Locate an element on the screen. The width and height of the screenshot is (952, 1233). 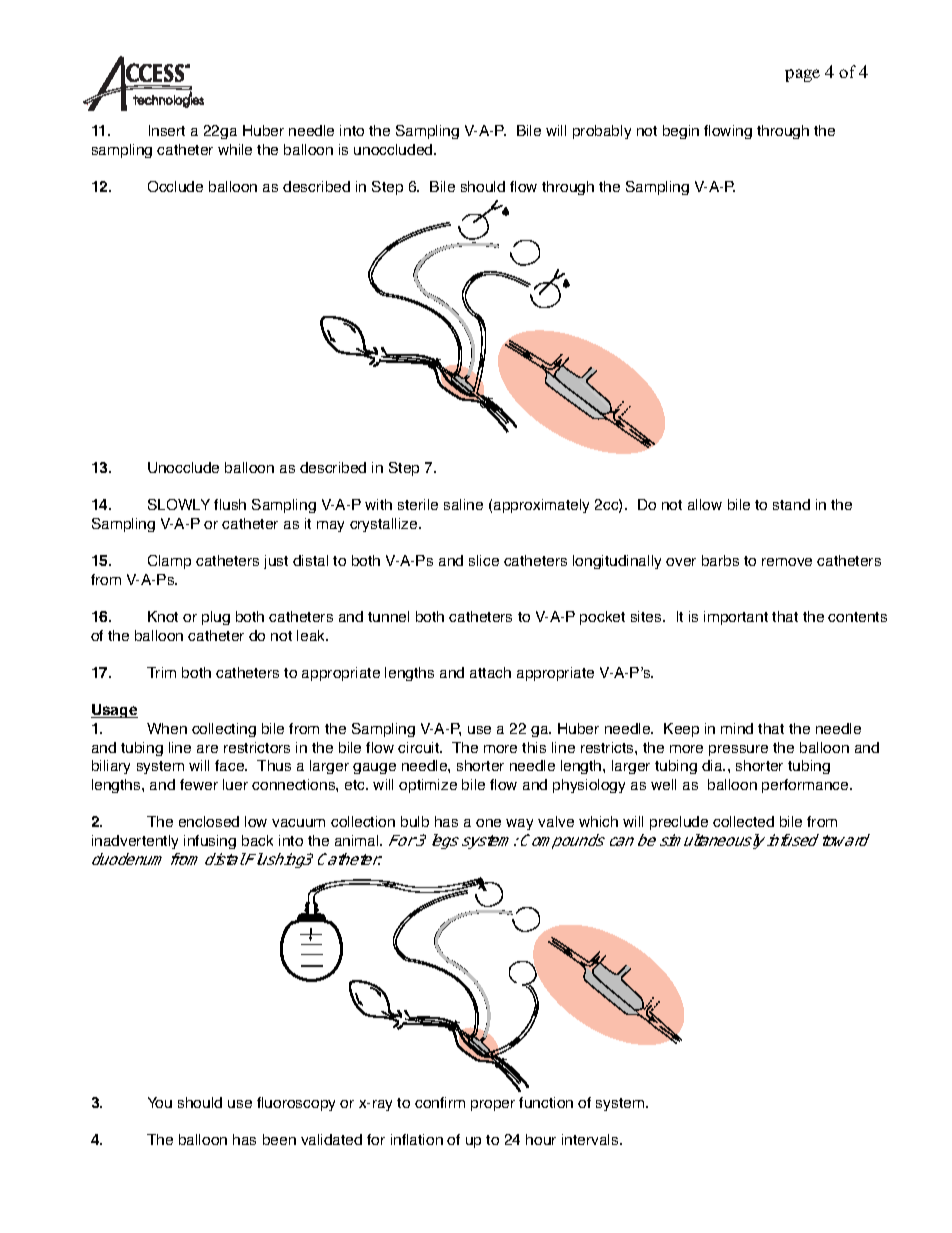
proper is located at coordinates (493, 1105).
